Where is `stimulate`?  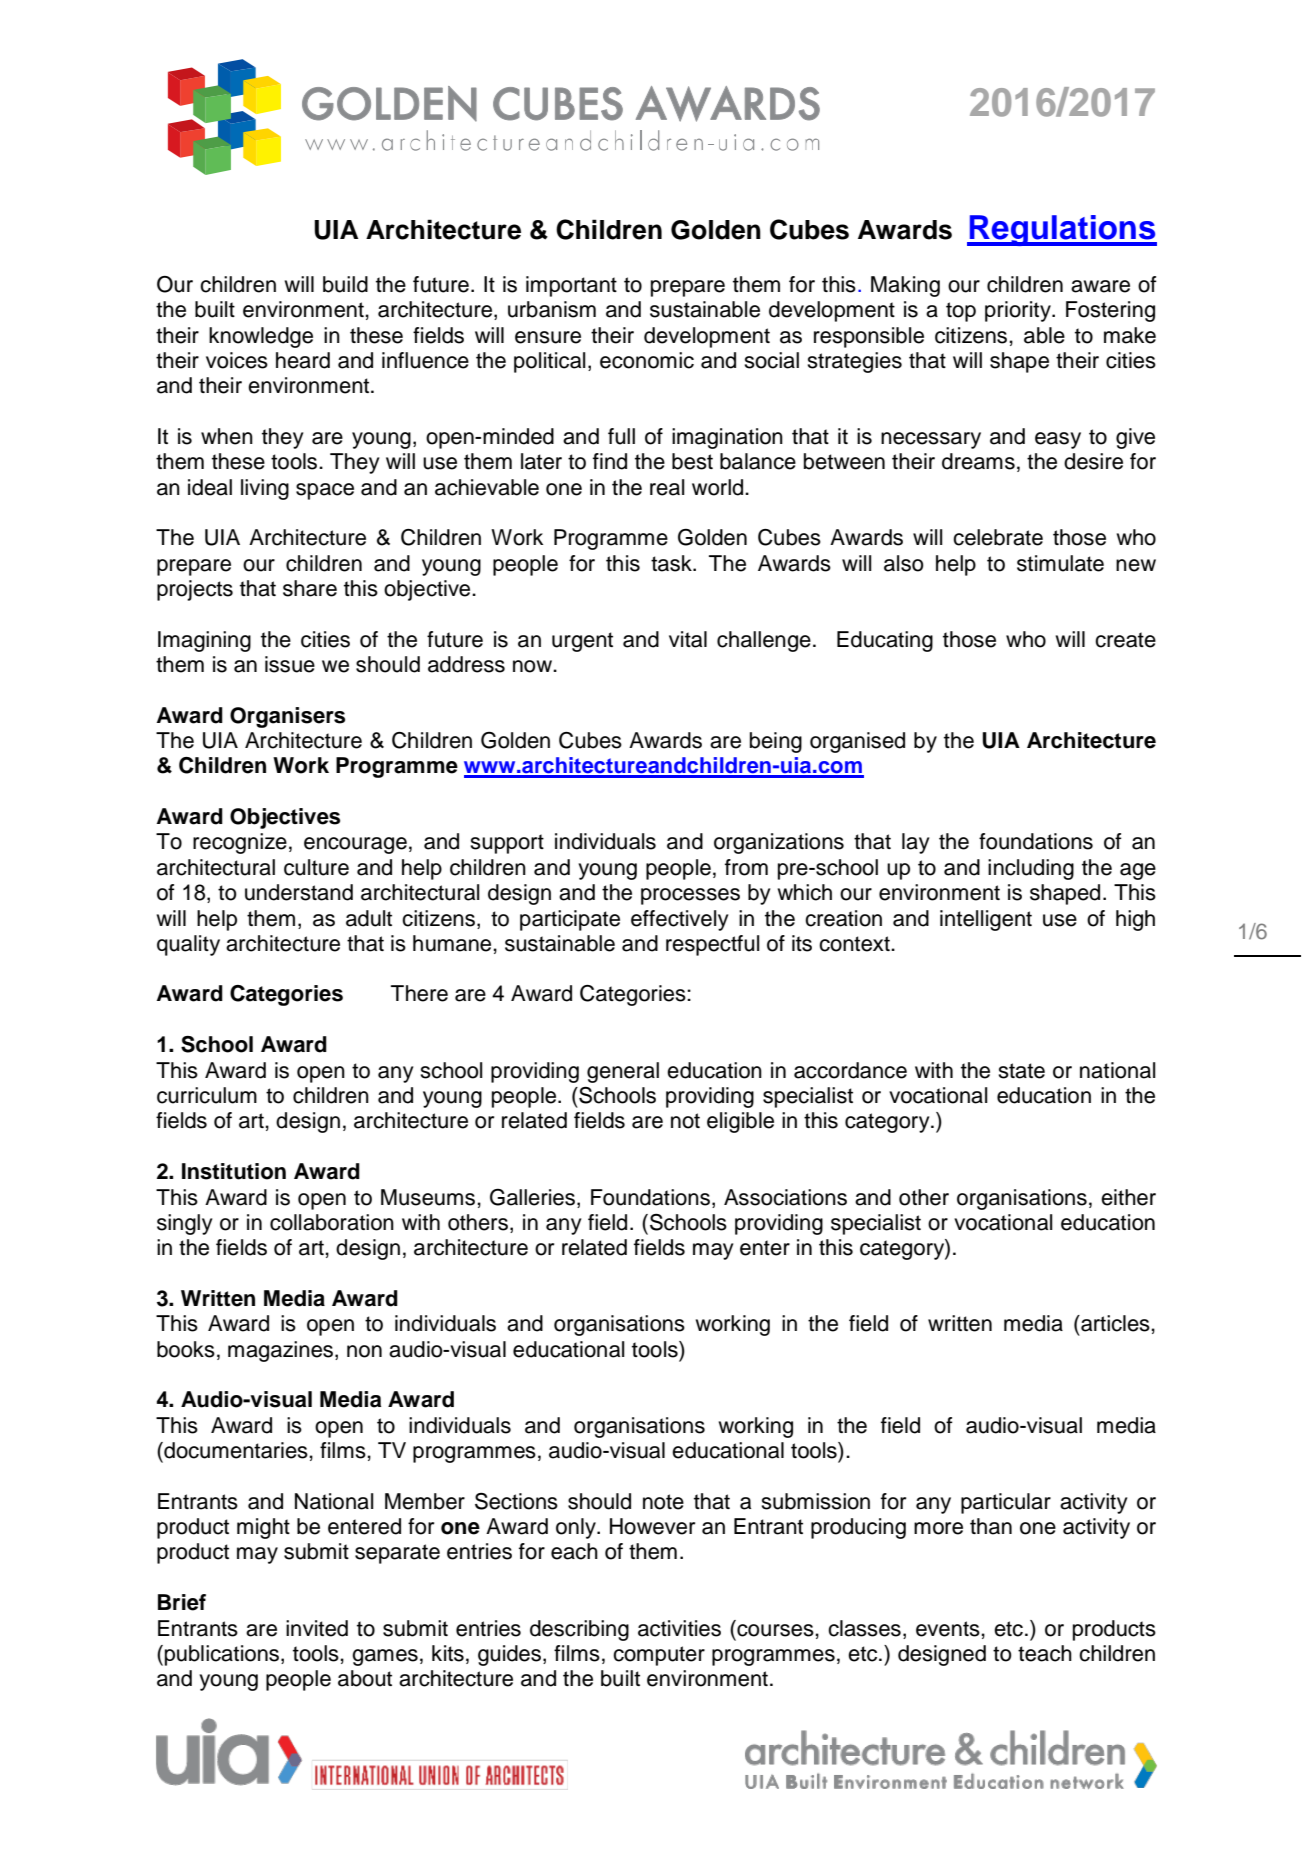
stimulate is located at coordinates (1060, 563).
